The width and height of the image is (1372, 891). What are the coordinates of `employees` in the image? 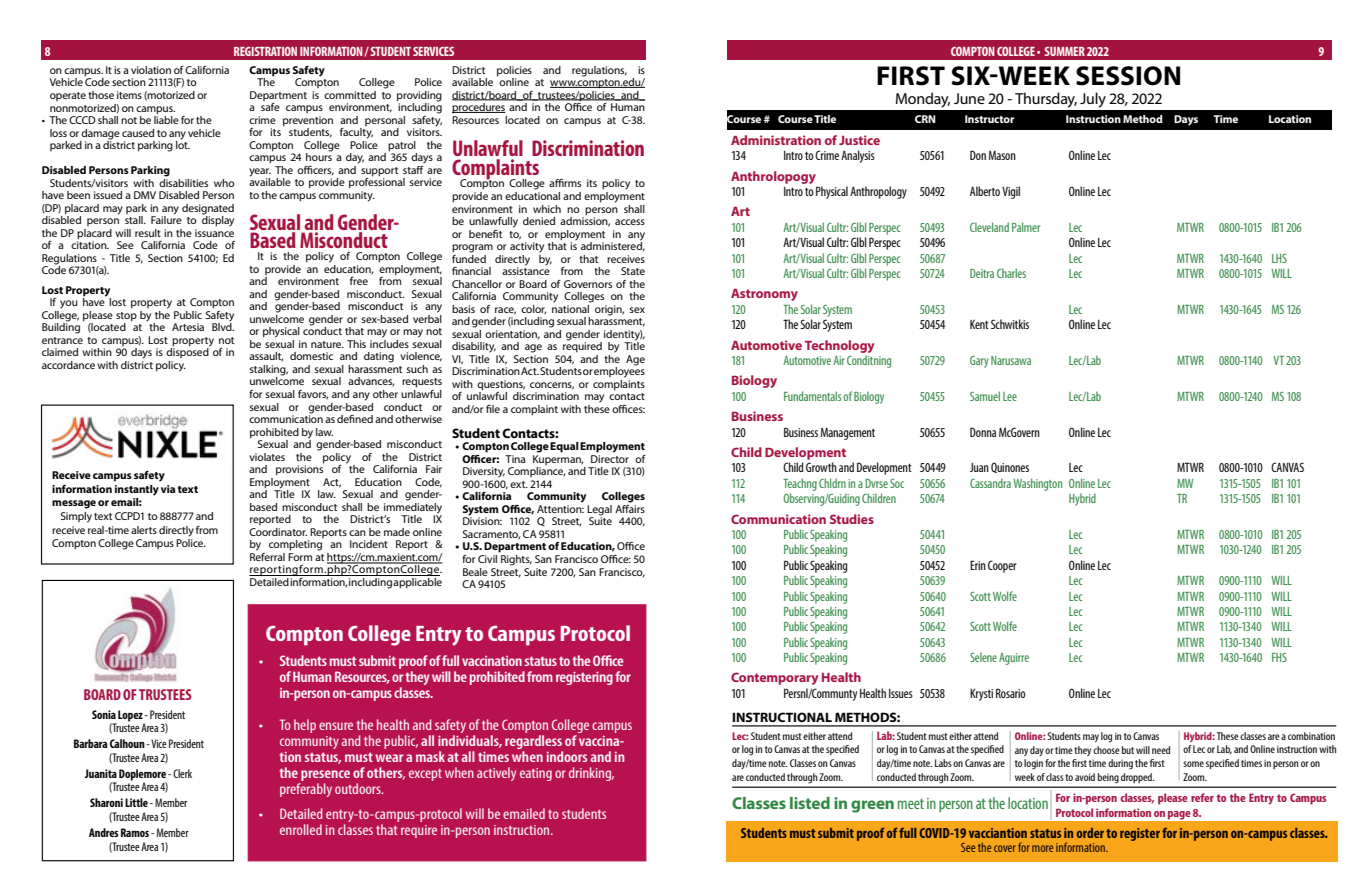 It's located at (619, 371).
